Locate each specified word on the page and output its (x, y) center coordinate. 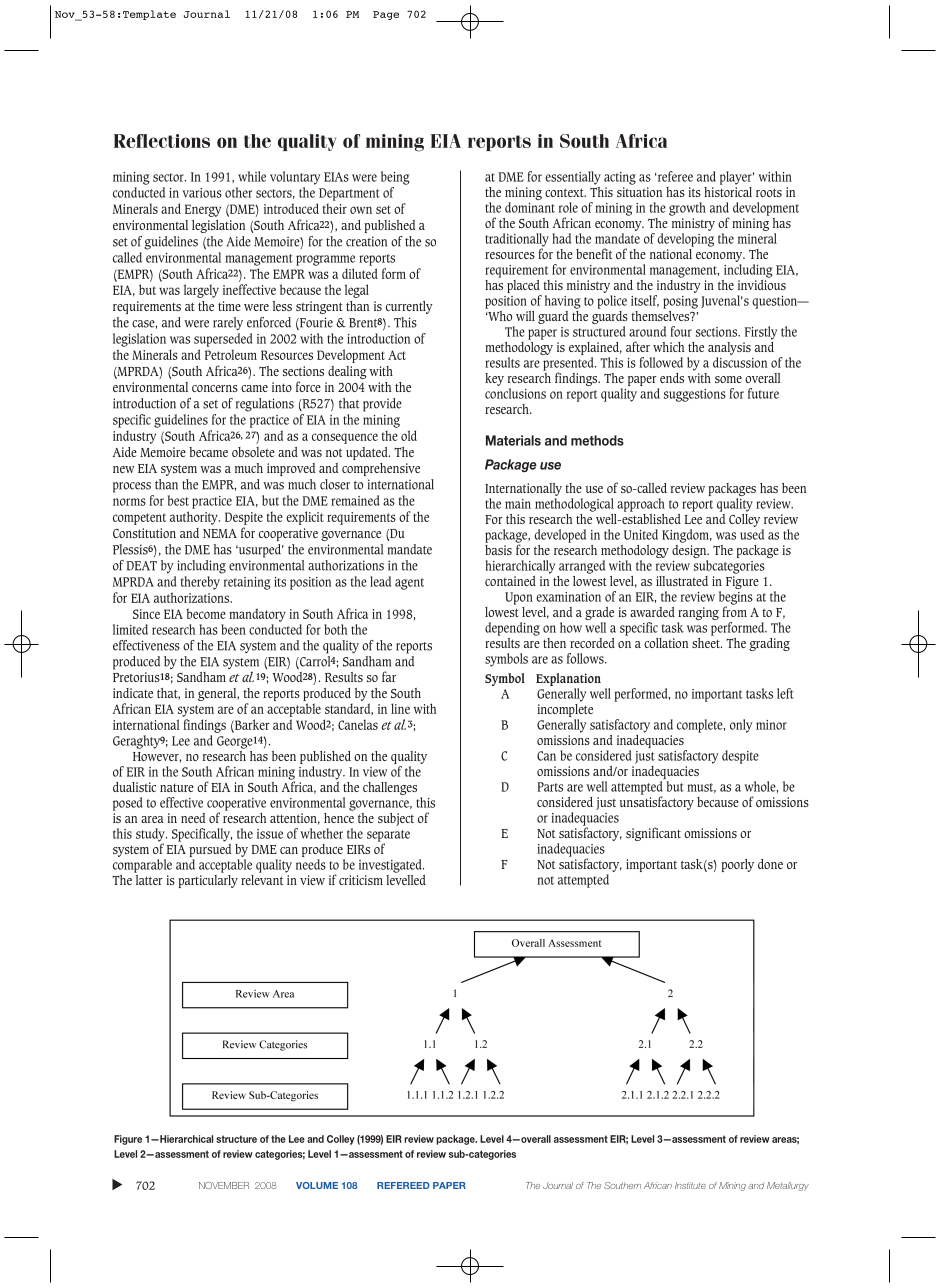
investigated (391, 866)
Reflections (162, 141)
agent (409, 584)
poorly (738, 865)
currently (409, 307)
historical (728, 190)
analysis (729, 348)
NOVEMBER (224, 1185)
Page (386, 15)
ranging (698, 615)
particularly (208, 880)
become (206, 613)
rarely (228, 324)
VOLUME (317, 1185)
